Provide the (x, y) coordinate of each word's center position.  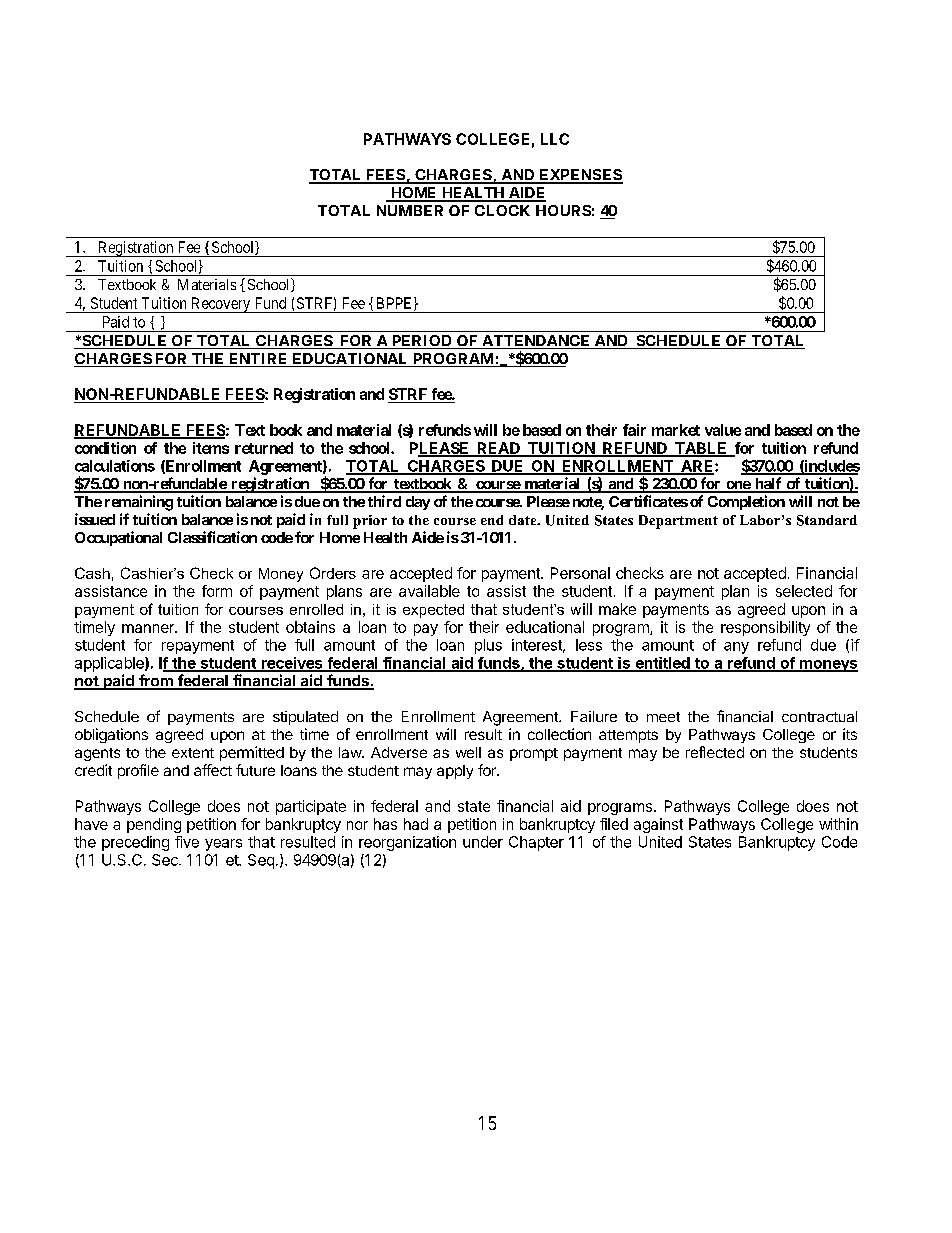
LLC (555, 139)
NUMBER (410, 210)
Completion (746, 502)
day (418, 503)
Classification (212, 537)
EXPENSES (580, 176)
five (187, 842)
